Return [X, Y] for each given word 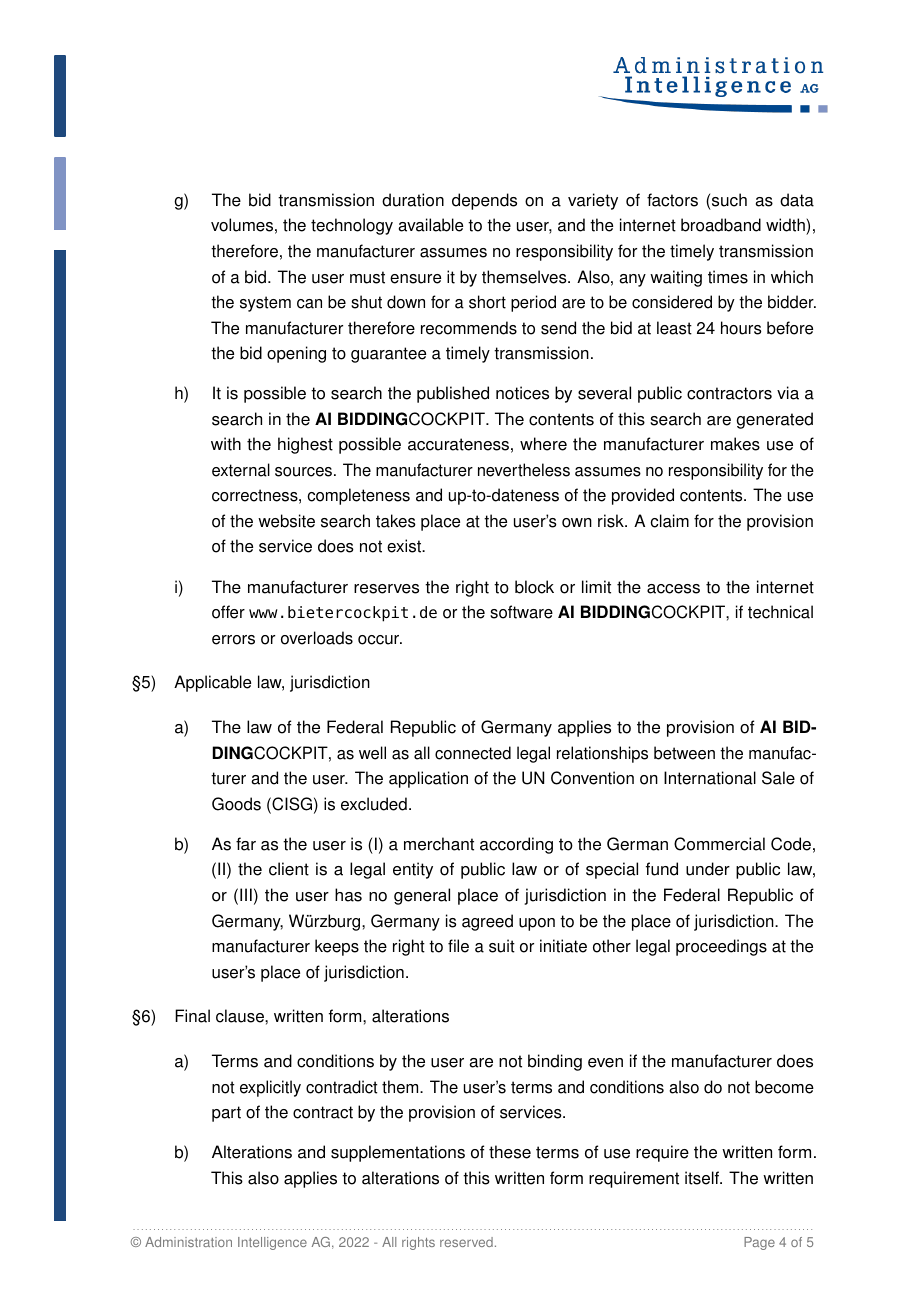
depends [484, 201]
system [265, 304]
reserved [466, 1242]
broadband [721, 225]
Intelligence [272, 1243]
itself [703, 1178]
